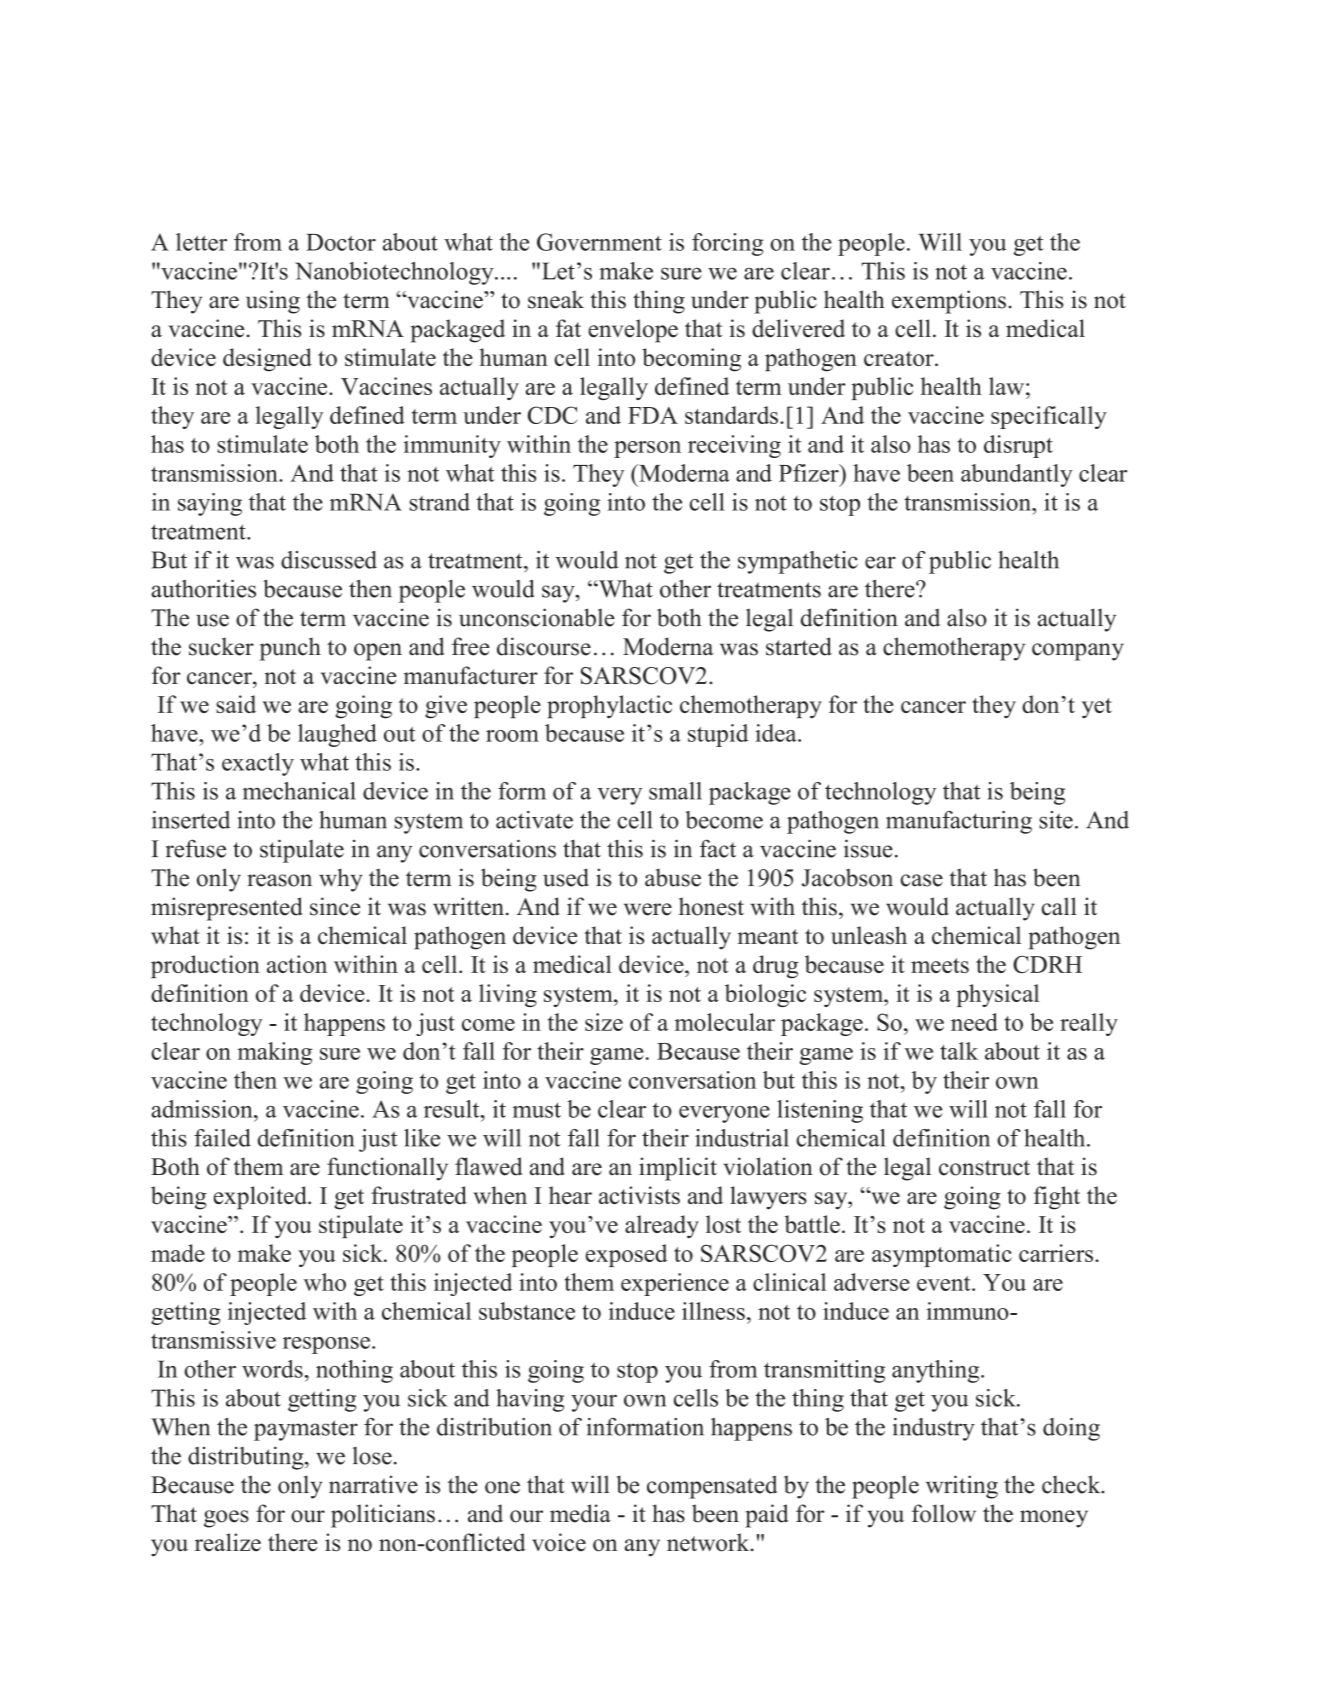 The width and height of the screenshot is (1317, 1704). Describe the element at coordinates (639, 1195) in the screenshot. I see `activists` at that location.
